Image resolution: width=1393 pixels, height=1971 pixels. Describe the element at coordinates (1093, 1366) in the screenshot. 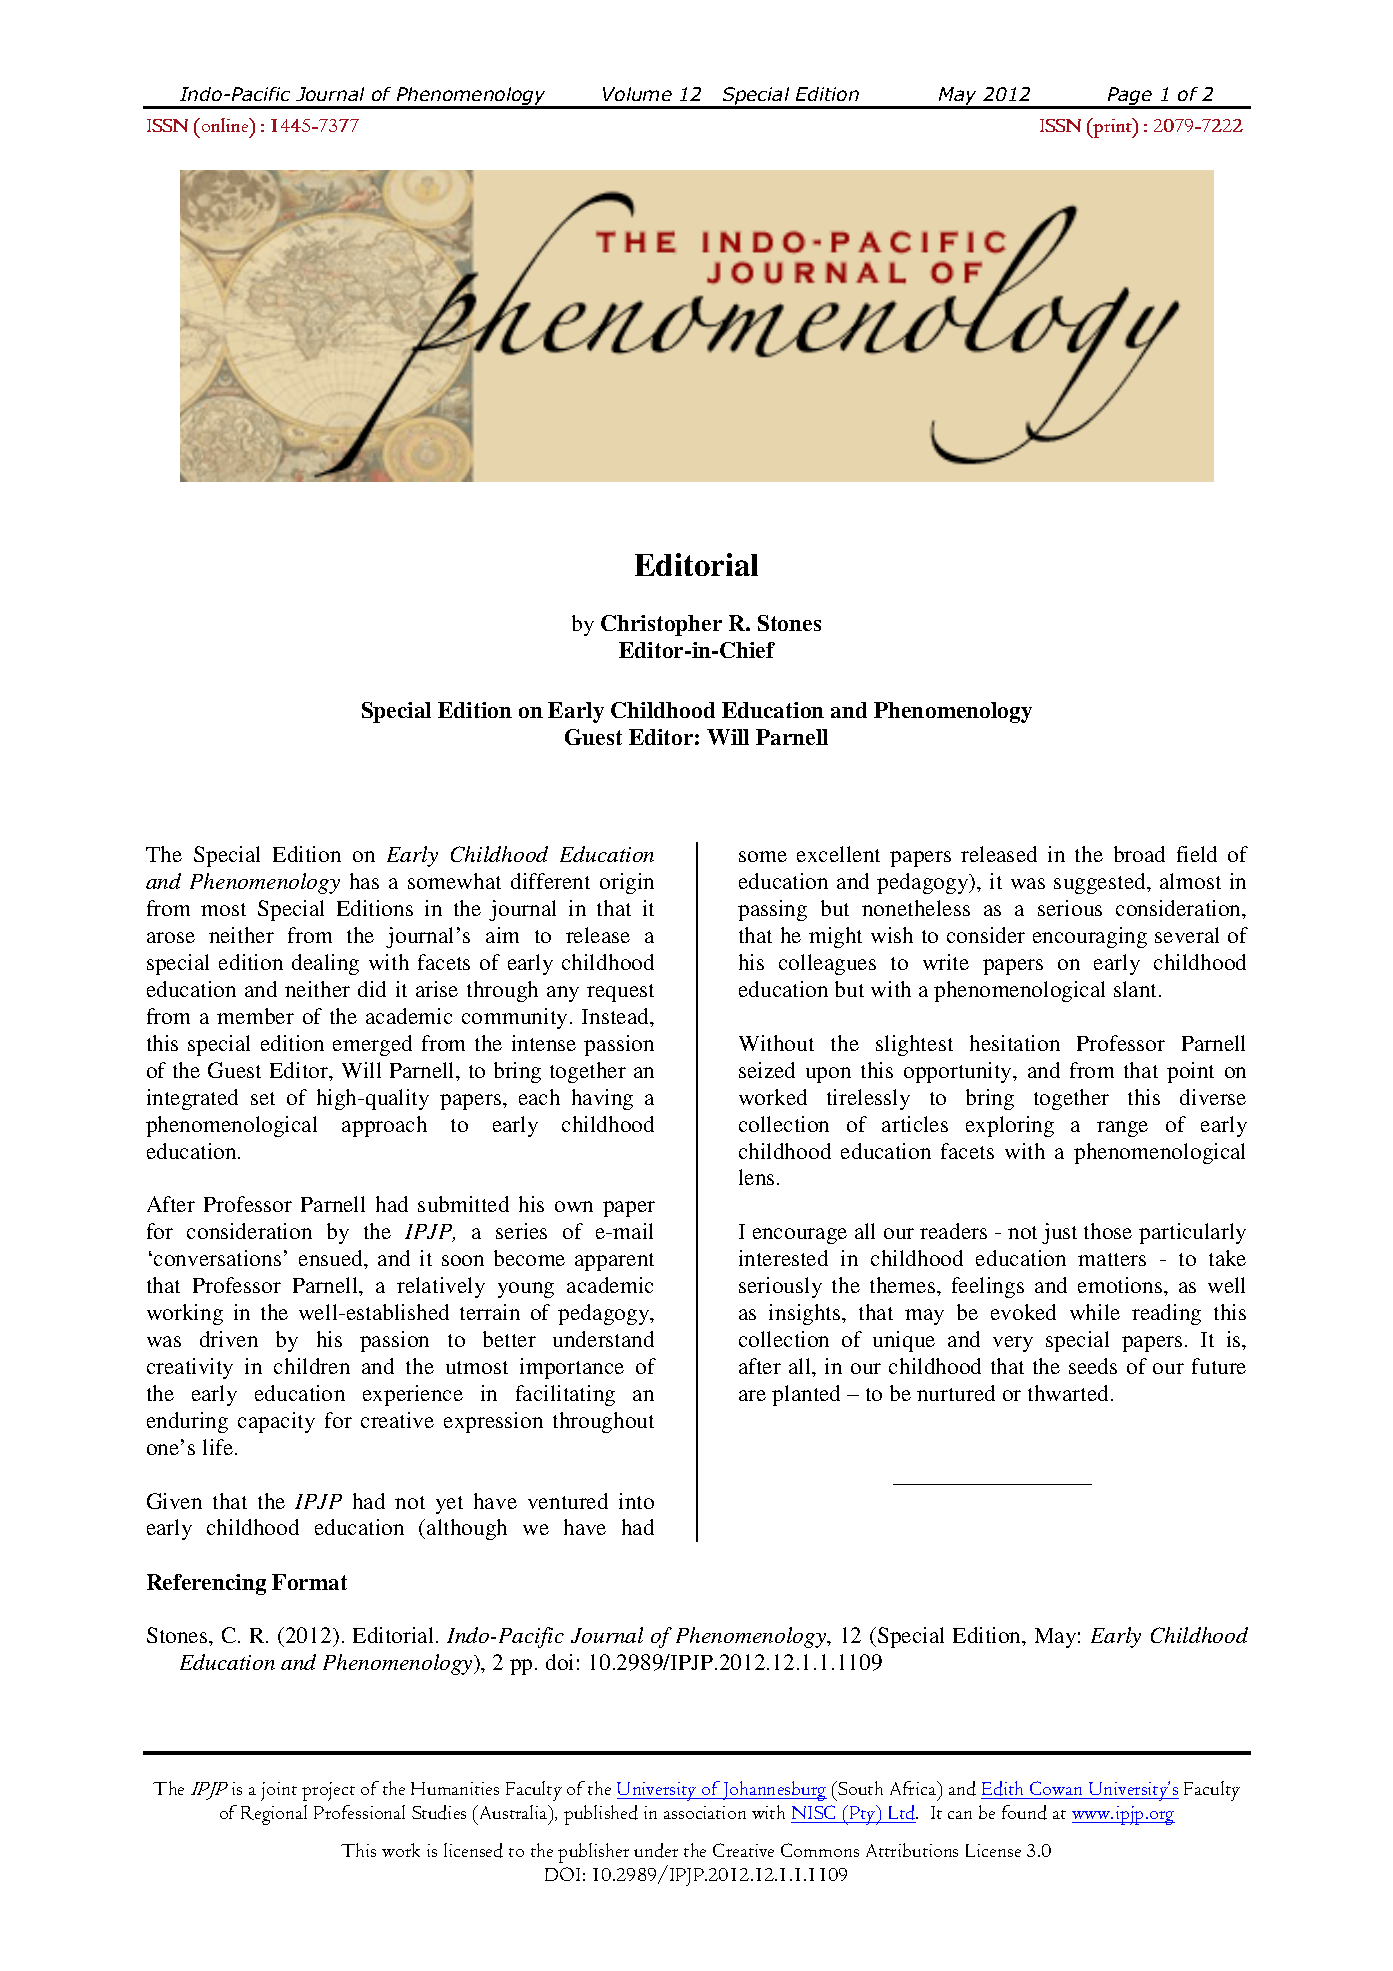

I see `seeds` at that location.
